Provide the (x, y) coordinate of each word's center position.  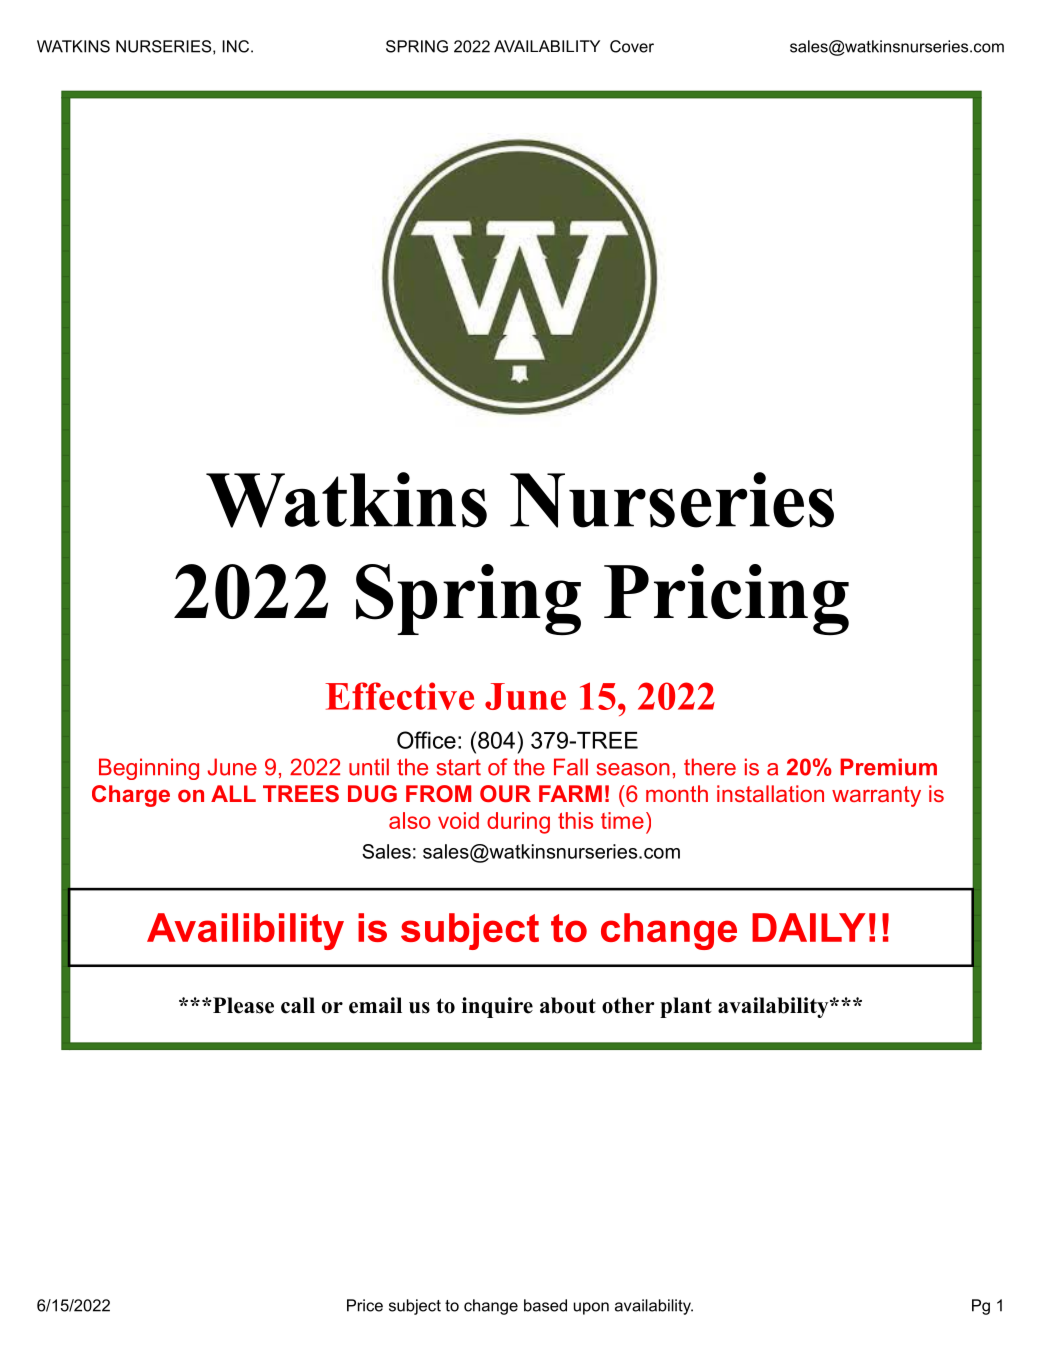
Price (365, 1305)
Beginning (149, 769)
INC (237, 46)
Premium (888, 767)
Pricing (726, 599)
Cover (632, 46)
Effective (399, 696)
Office (426, 740)
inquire (497, 1007)
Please (242, 1005)
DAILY (809, 927)
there (710, 767)
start (459, 767)
